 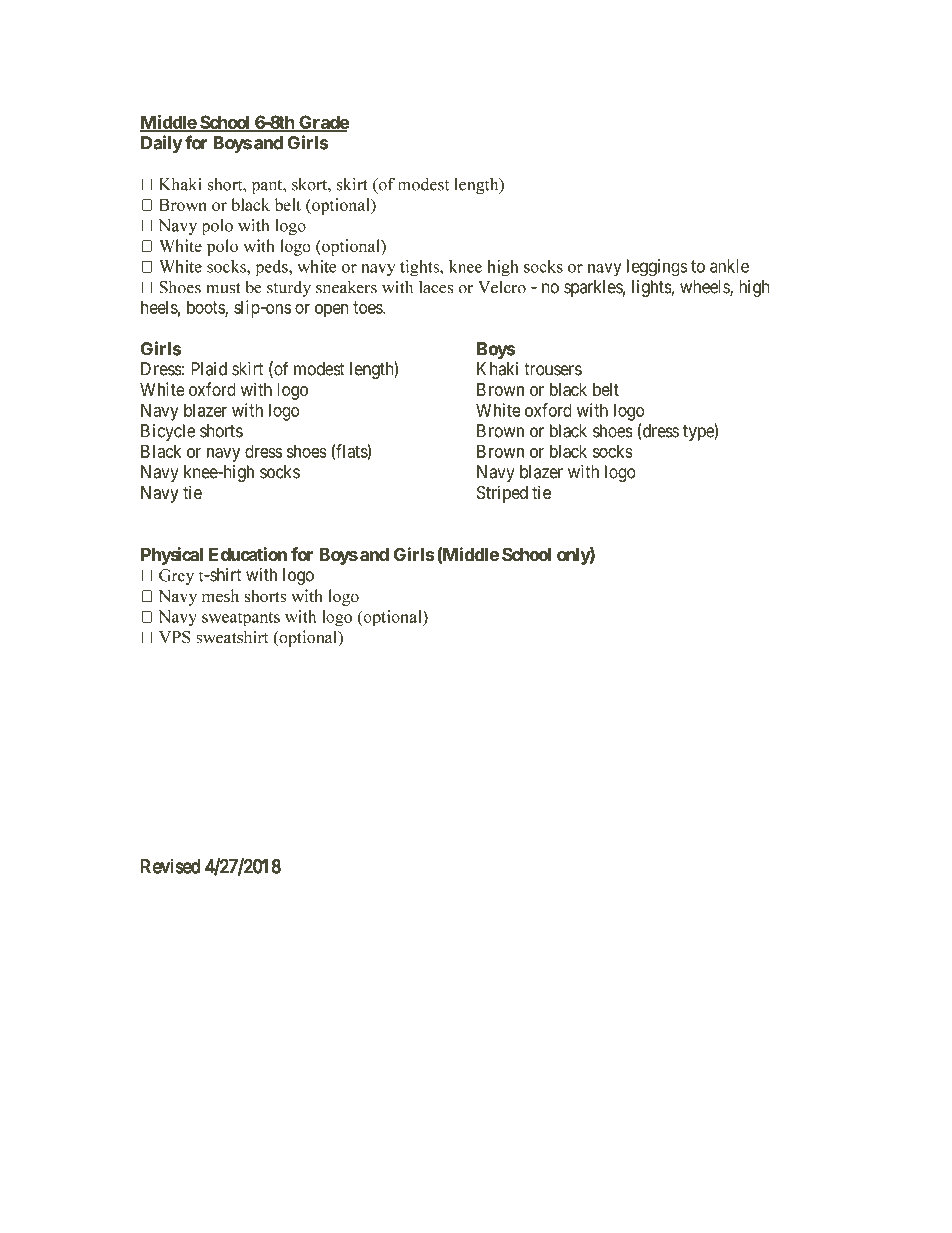 I want to click on modest, so click(x=319, y=369).
